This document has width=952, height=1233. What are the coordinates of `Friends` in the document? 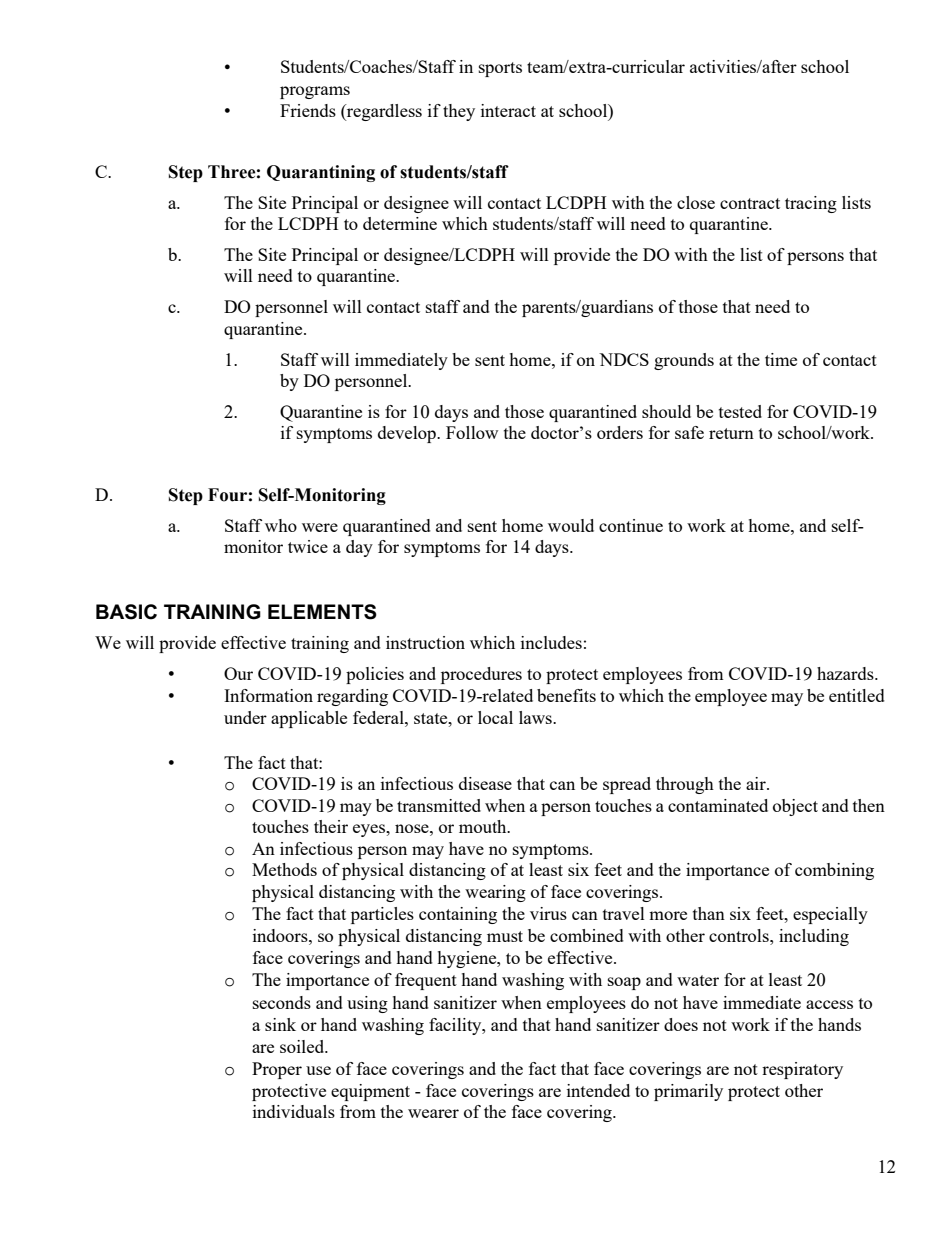 It's located at (308, 110).
